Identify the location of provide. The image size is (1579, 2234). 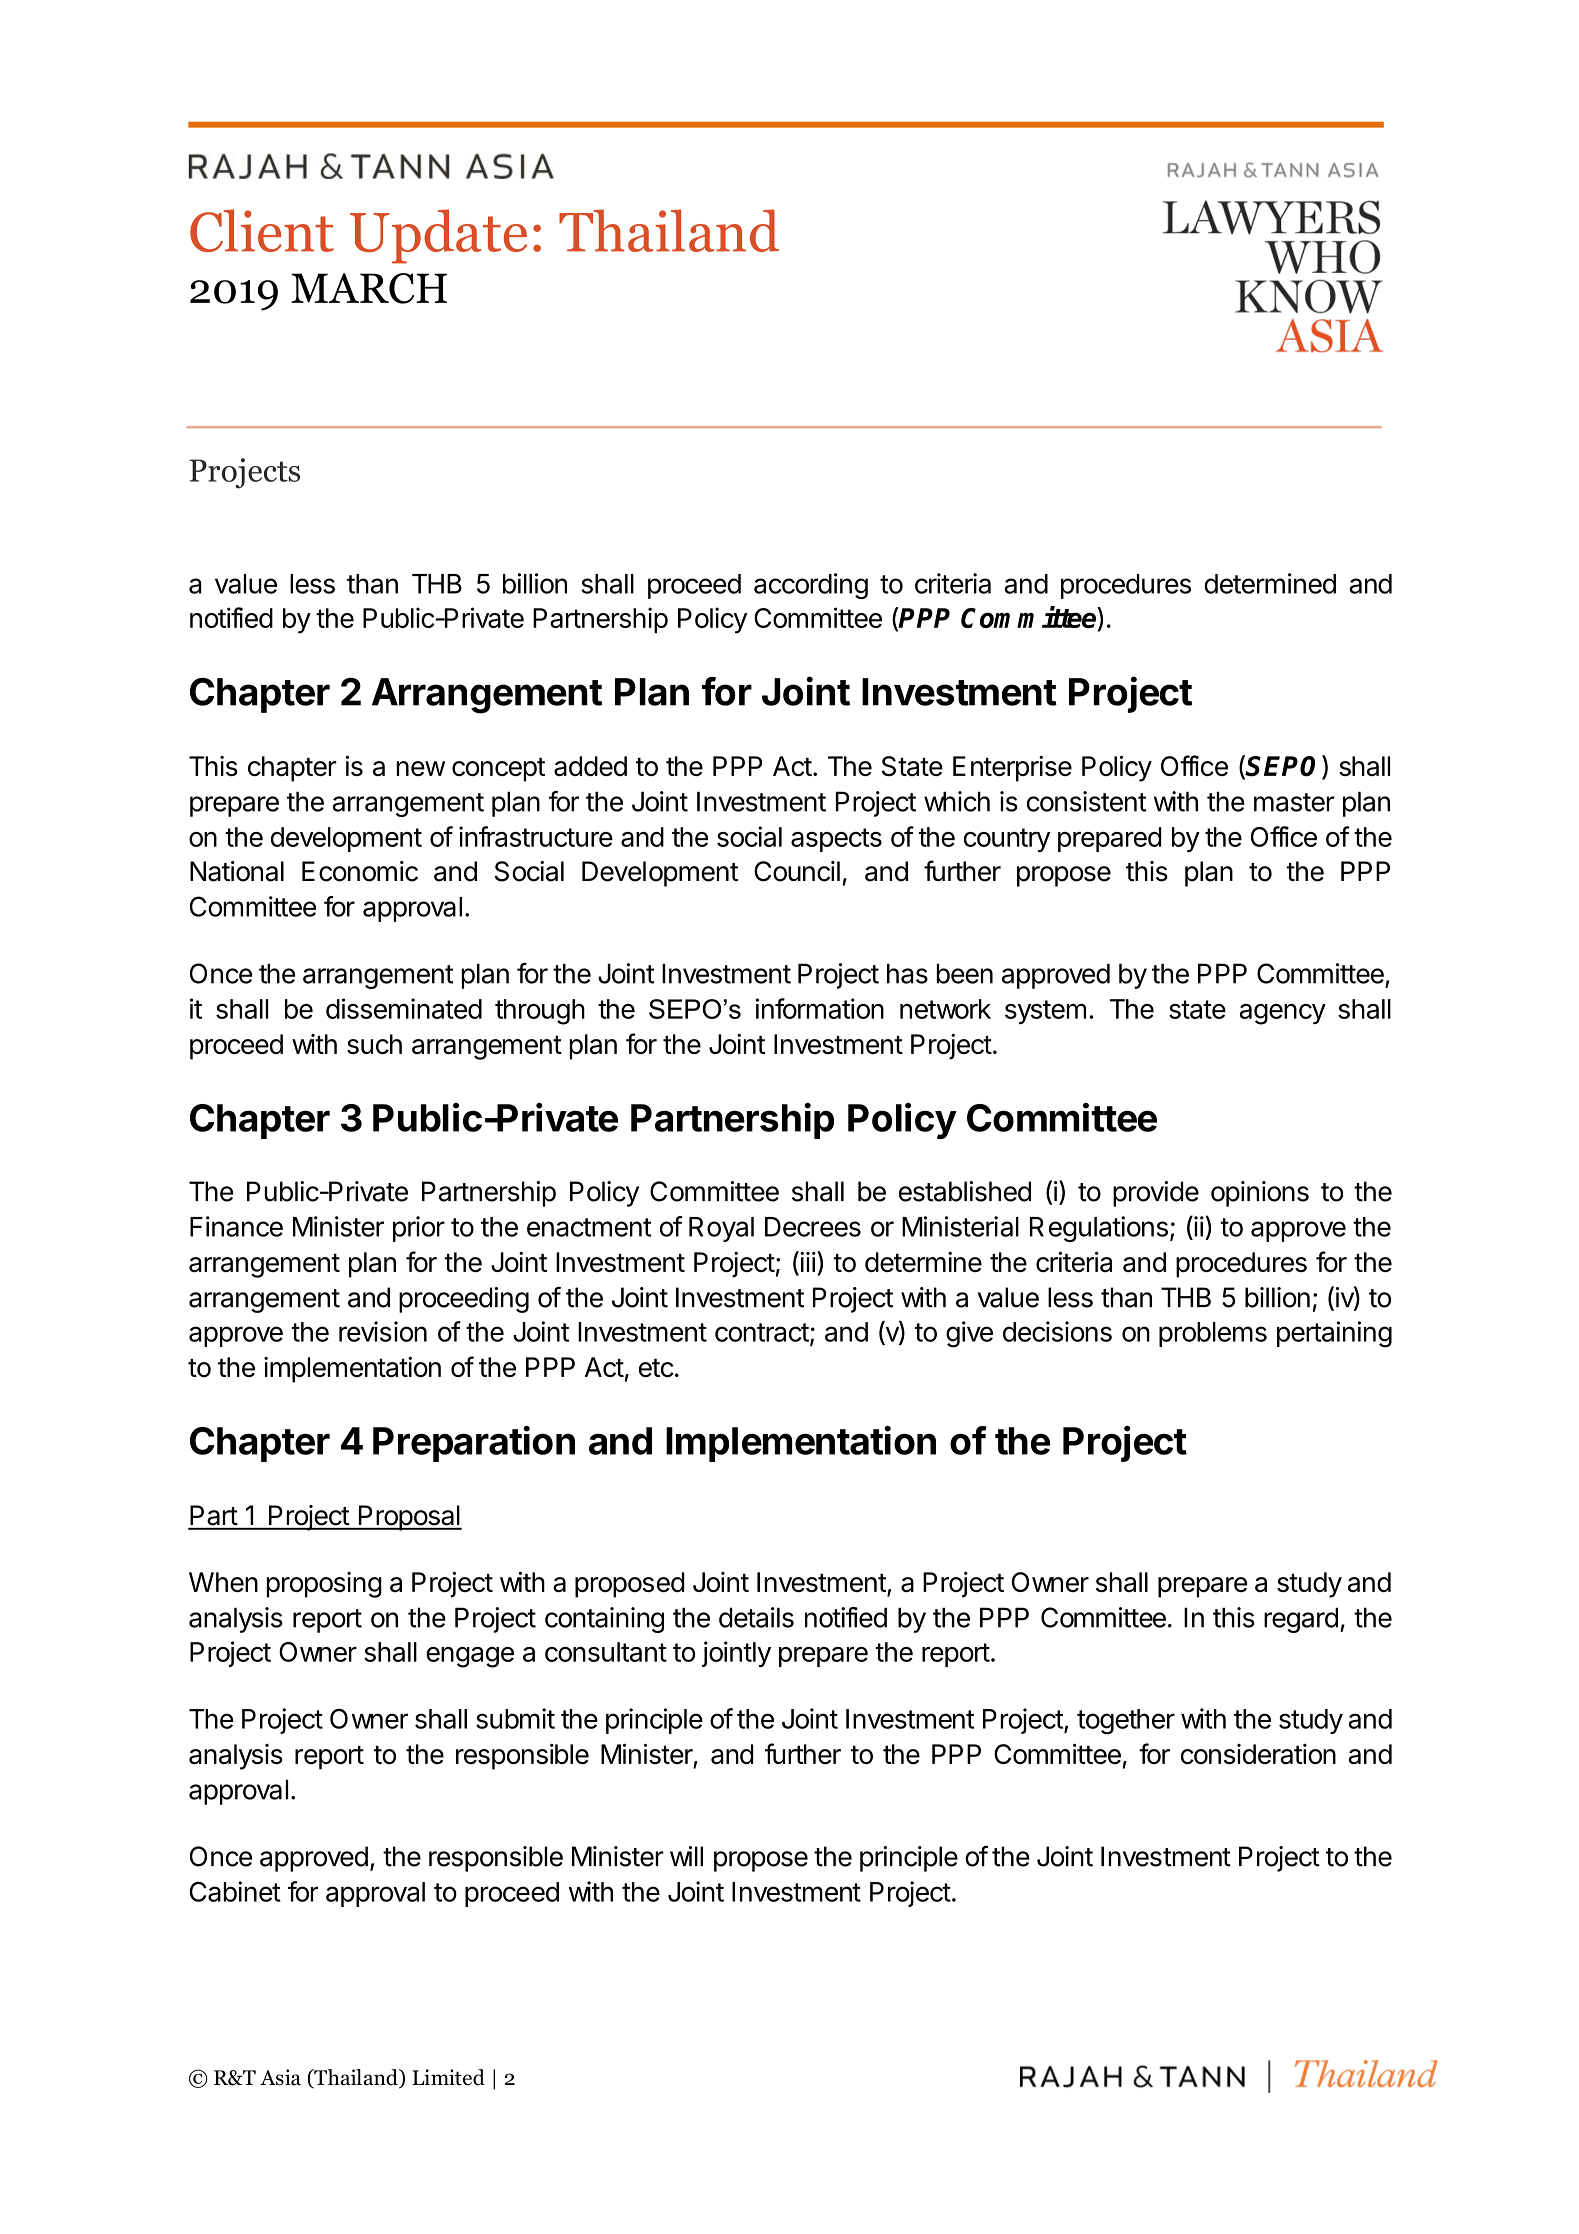
(1156, 1194).
